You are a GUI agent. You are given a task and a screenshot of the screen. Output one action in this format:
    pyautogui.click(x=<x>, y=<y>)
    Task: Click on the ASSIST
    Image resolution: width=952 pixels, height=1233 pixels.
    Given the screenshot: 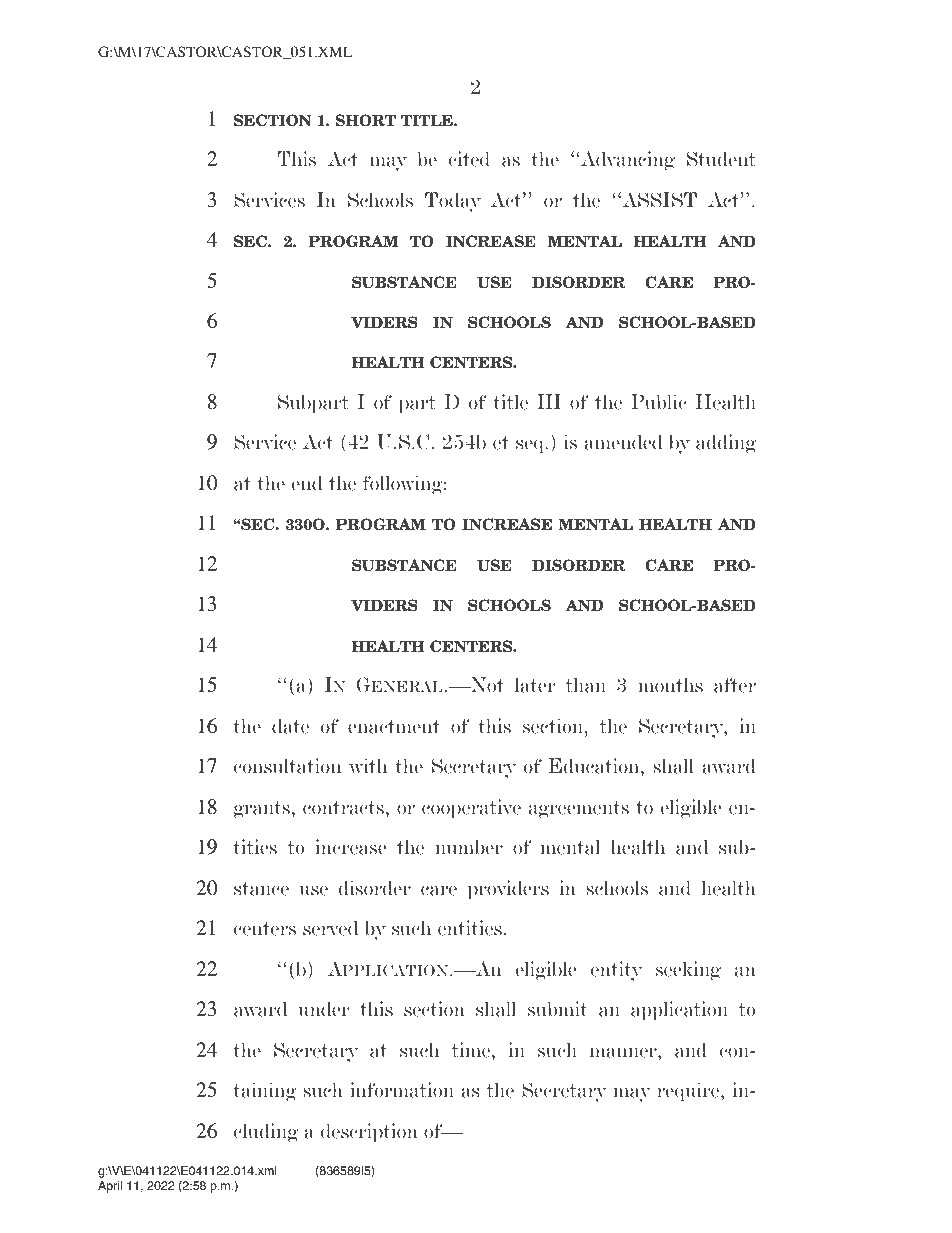 What is the action you would take?
    pyautogui.click(x=658, y=200)
